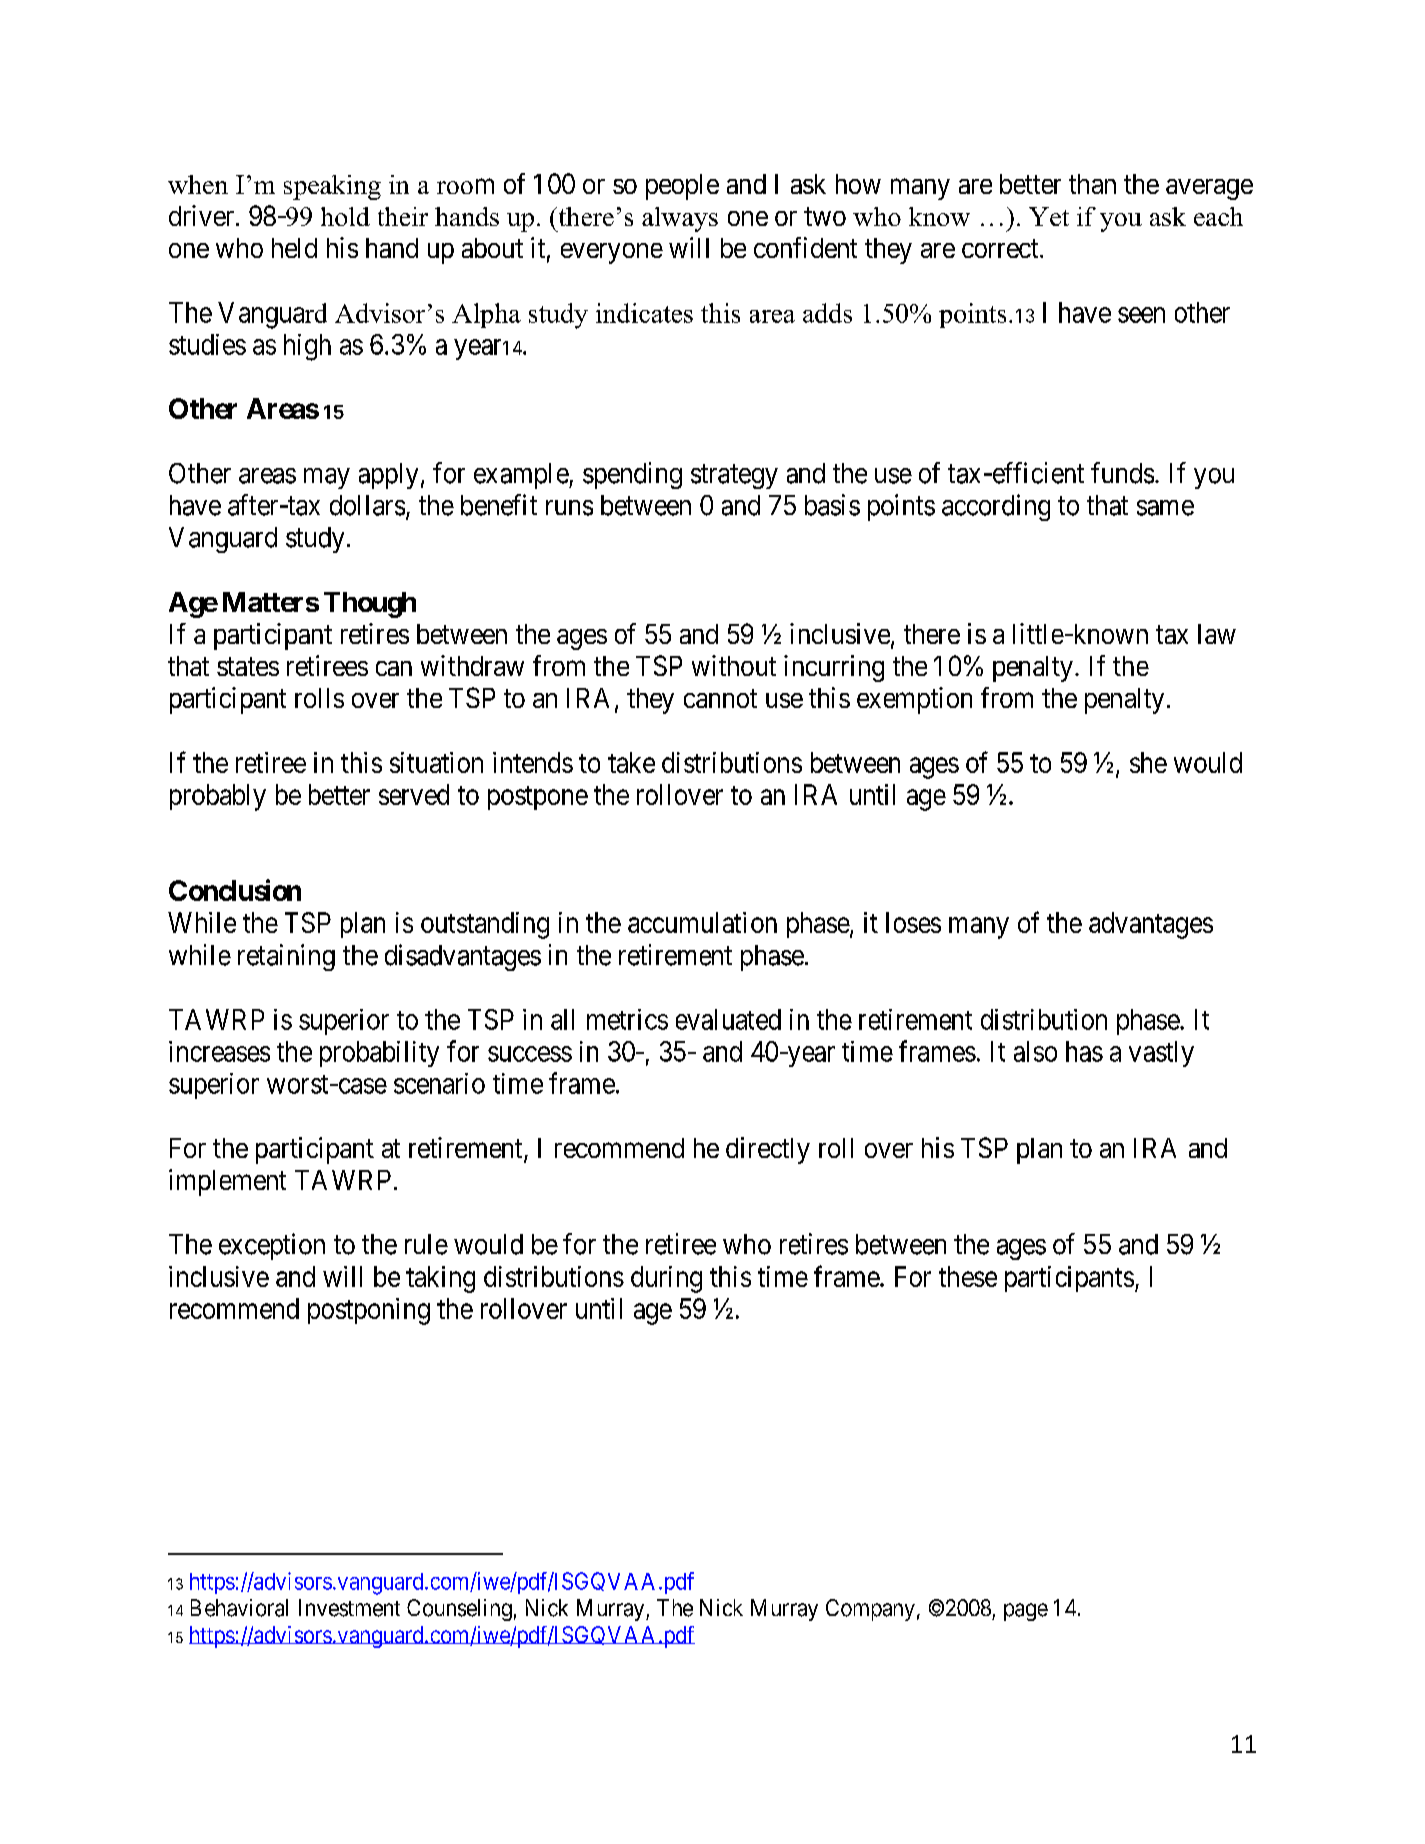 This screenshot has width=1425, height=1844. Describe the element at coordinates (345, 216) in the screenshot. I see `hold` at that location.
